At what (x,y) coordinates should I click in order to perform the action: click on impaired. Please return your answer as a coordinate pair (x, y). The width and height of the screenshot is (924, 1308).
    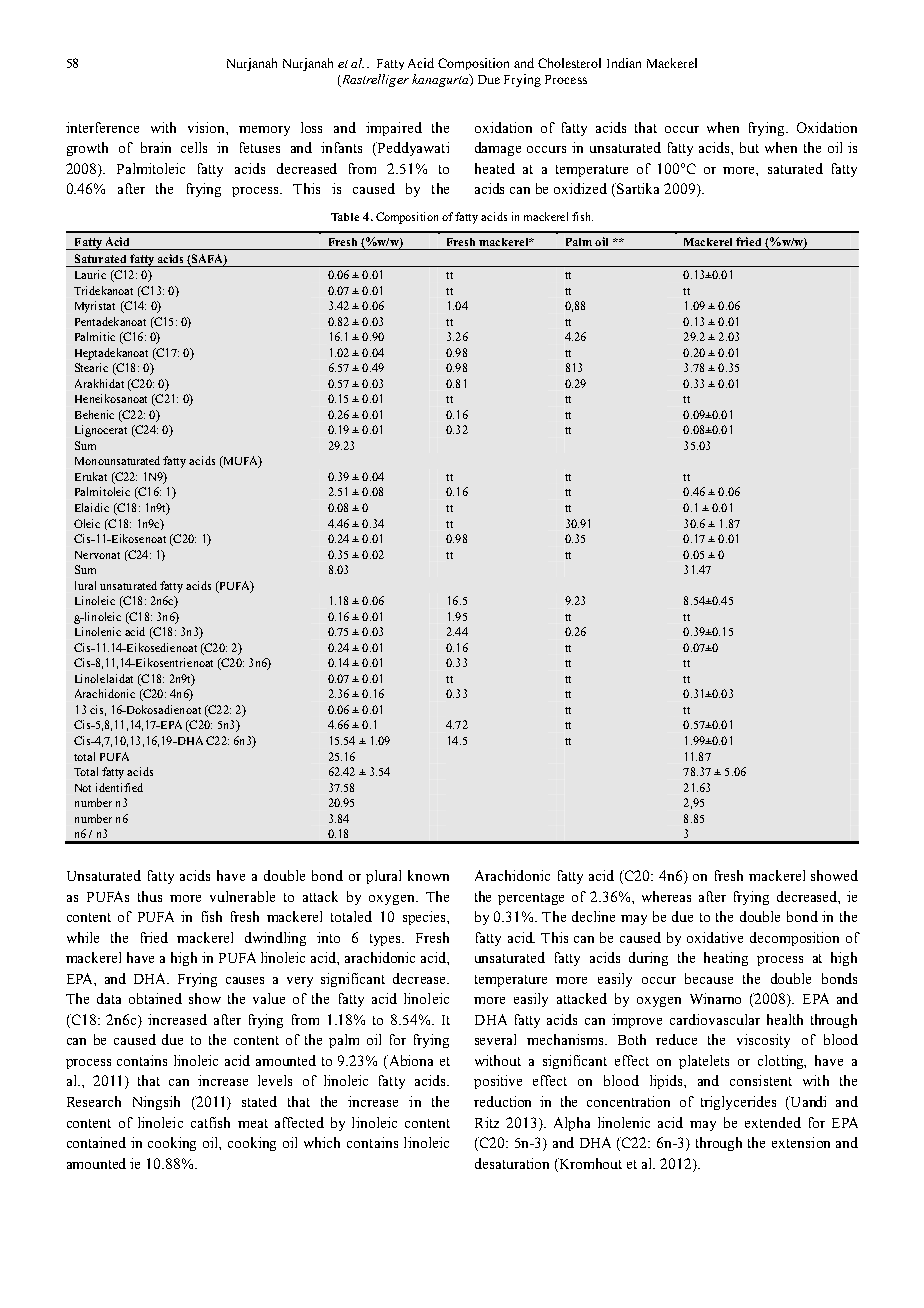
    Looking at the image, I should click on (394, 129).
